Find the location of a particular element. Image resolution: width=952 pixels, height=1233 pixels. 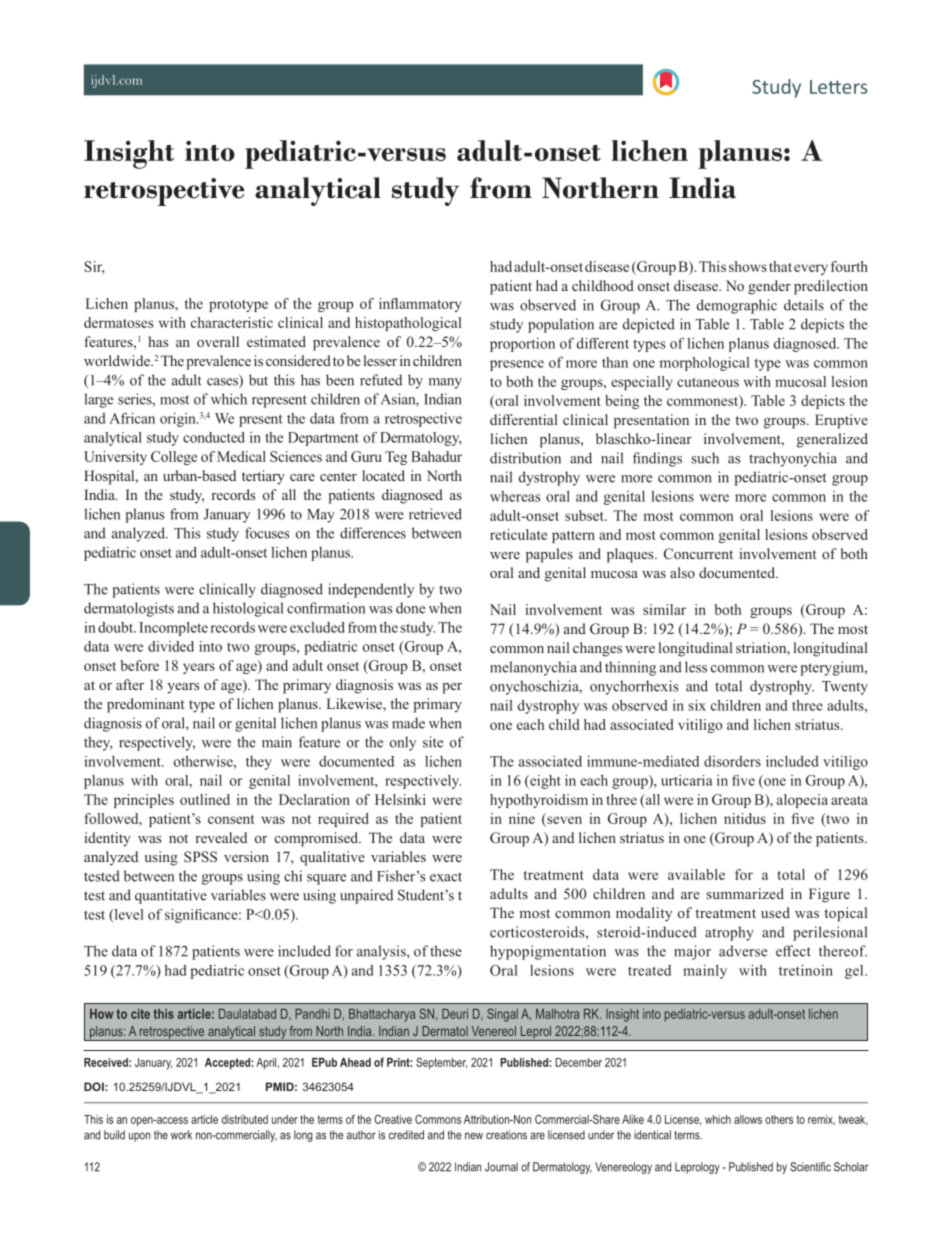

Letters is located at coordinates (839, 87).
